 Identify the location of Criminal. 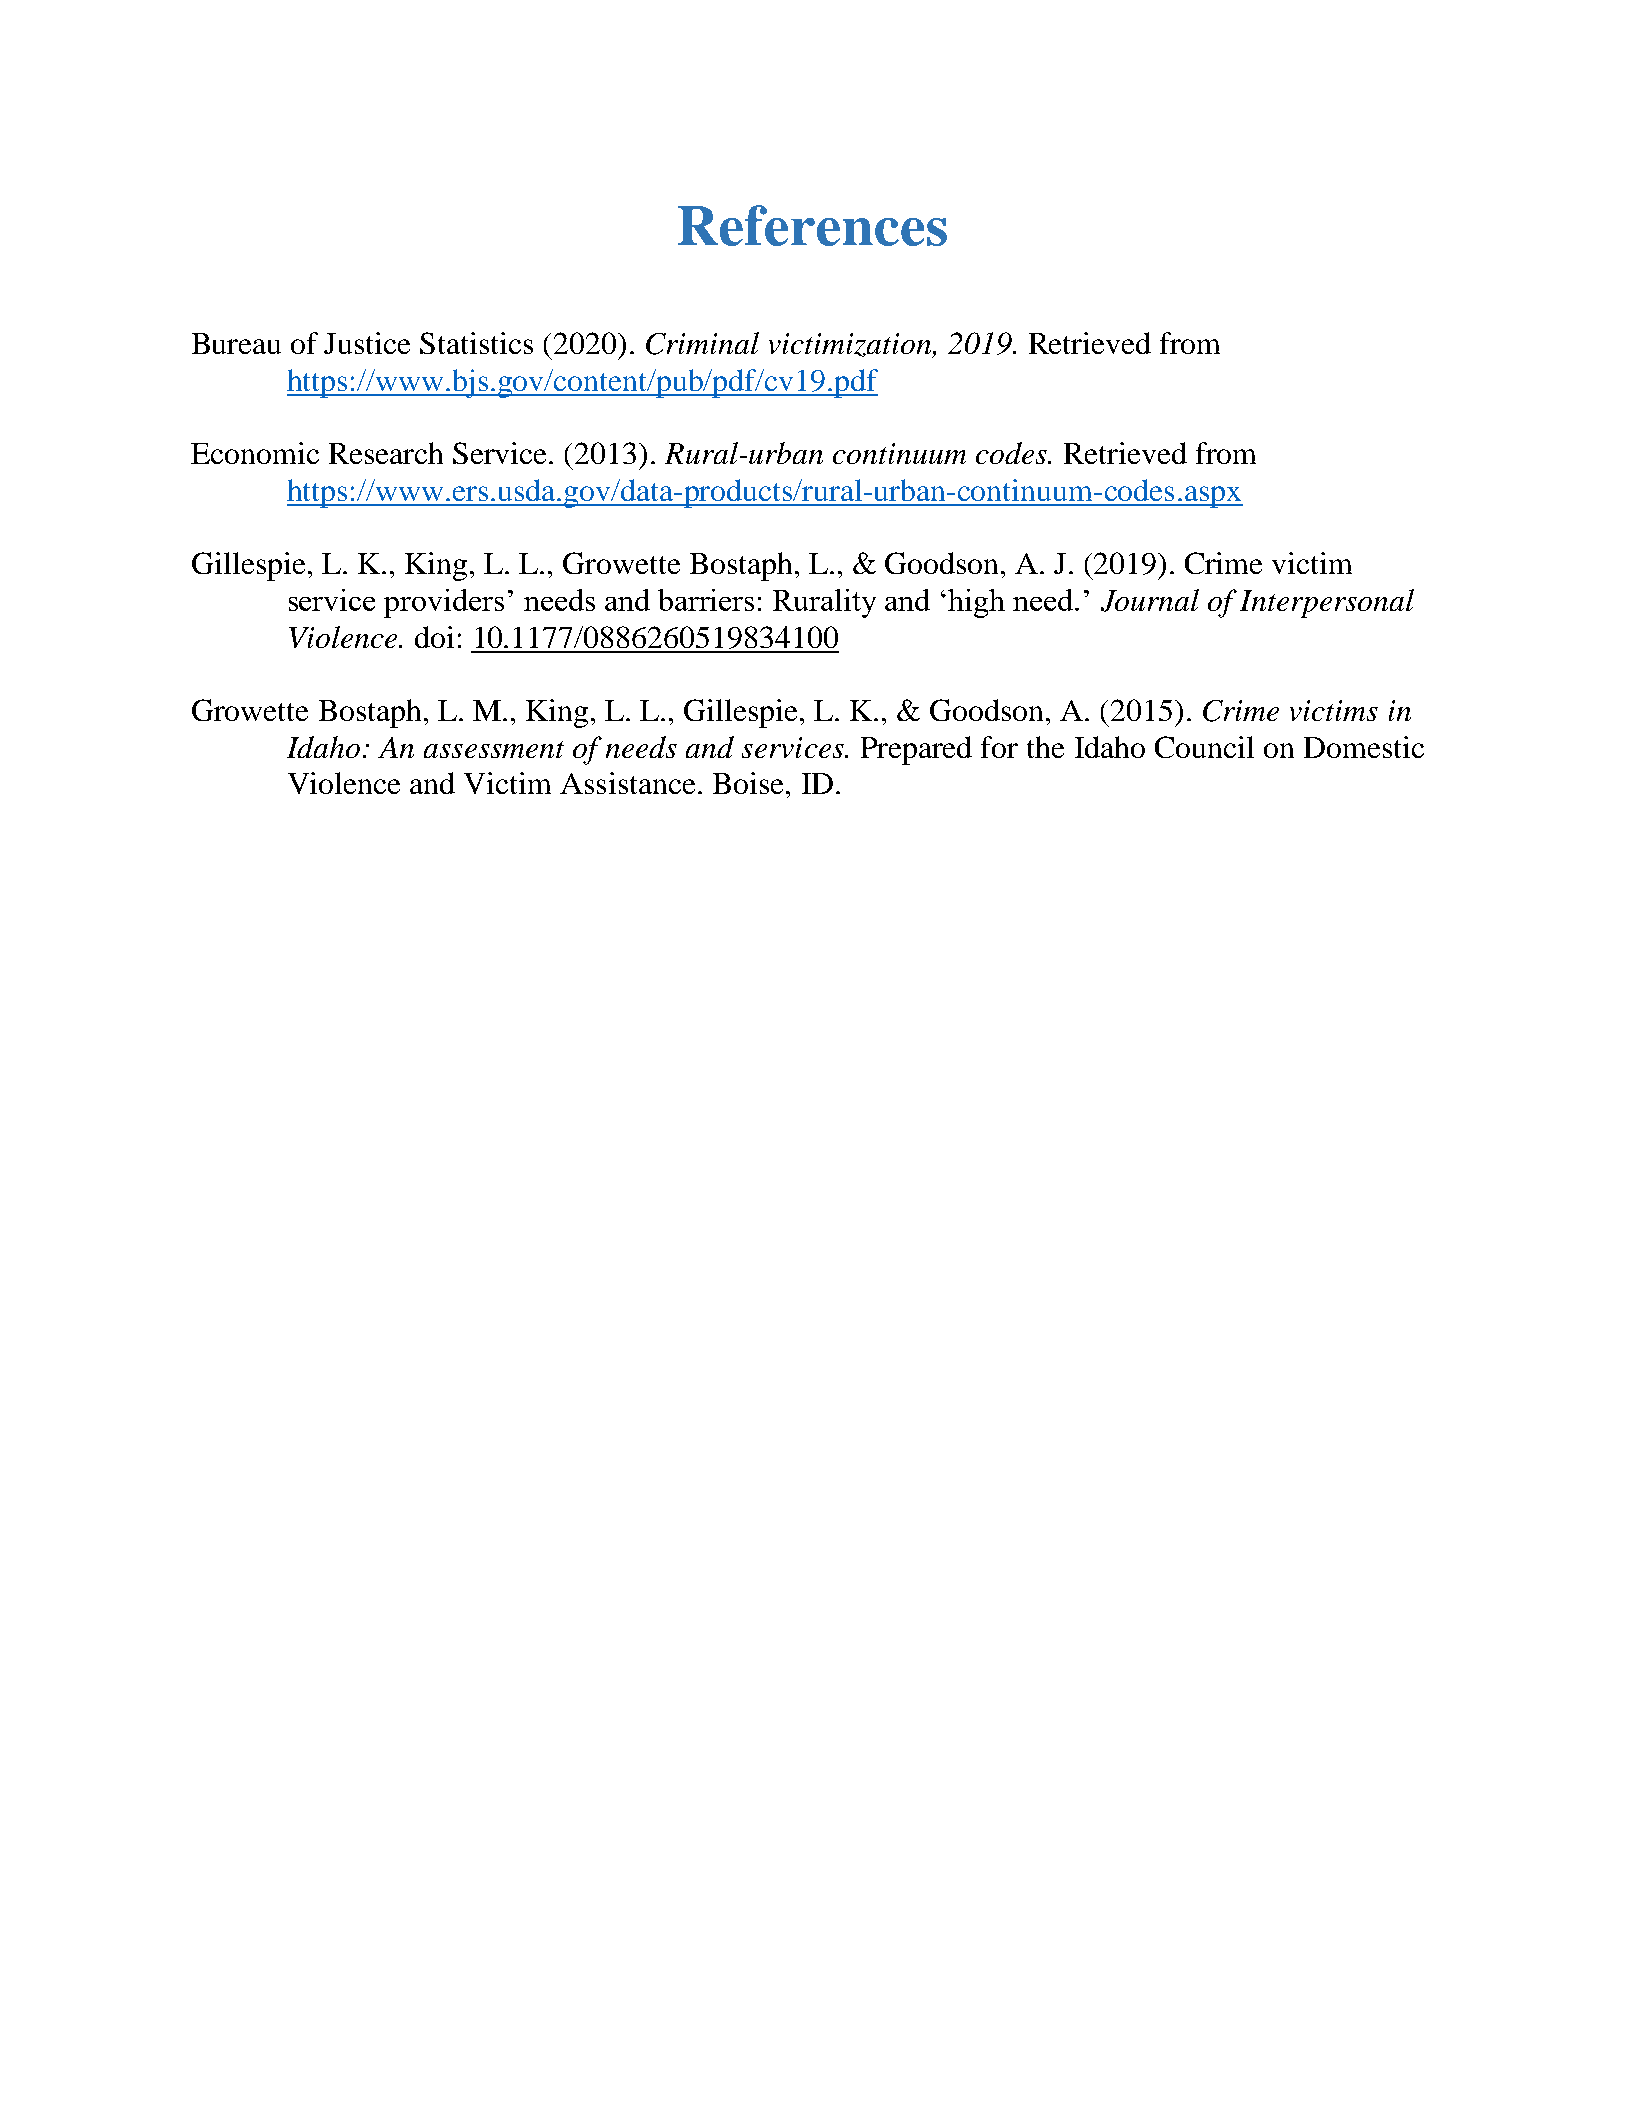
(702, 343).
